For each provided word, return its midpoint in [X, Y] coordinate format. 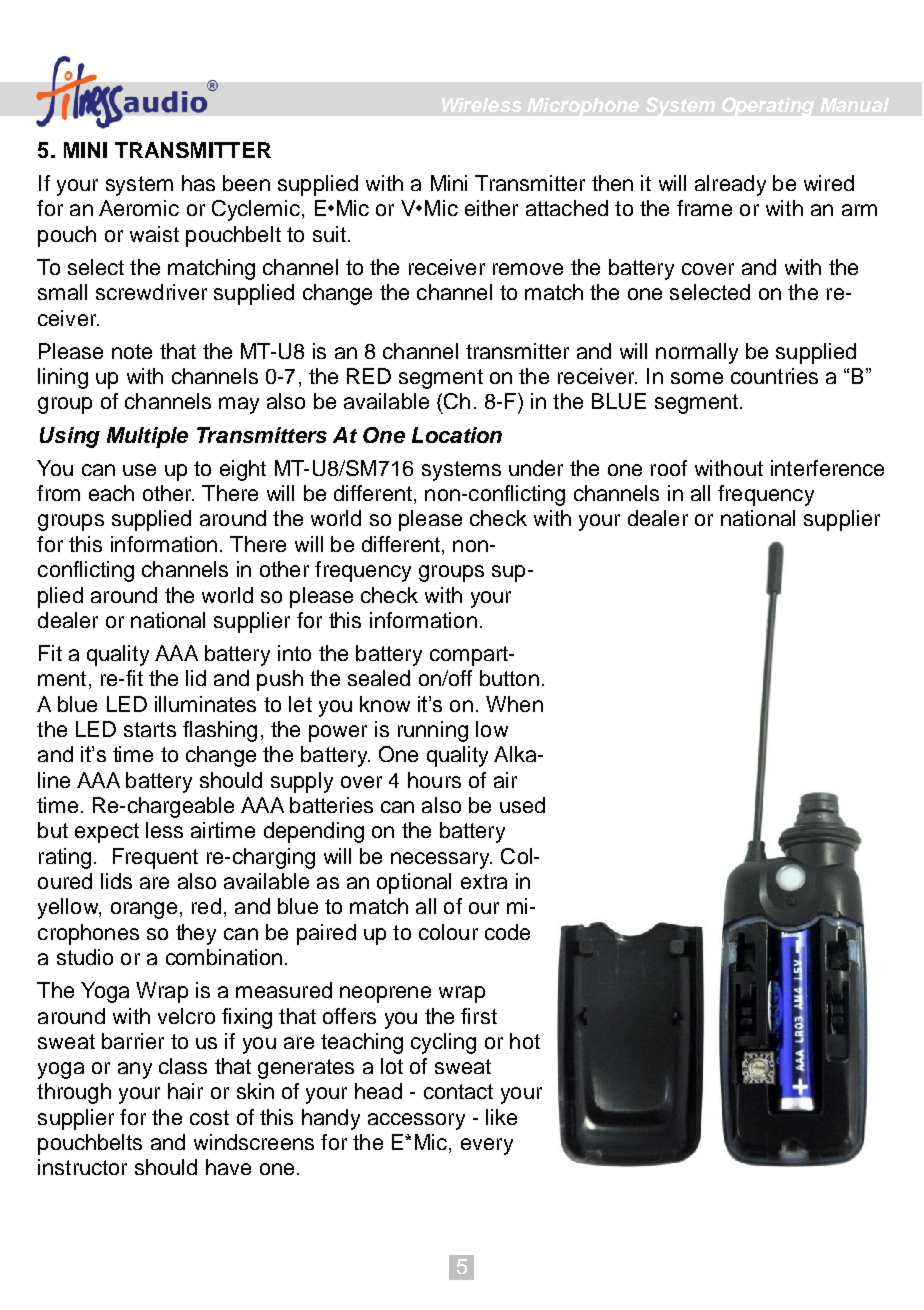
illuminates [205, 704]
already [730, 185]
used [522, 805]
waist [154, 234]
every [487, 1146]
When [514, 704]
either [491, 208]
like [501, 1117]
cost [209, 1117]
